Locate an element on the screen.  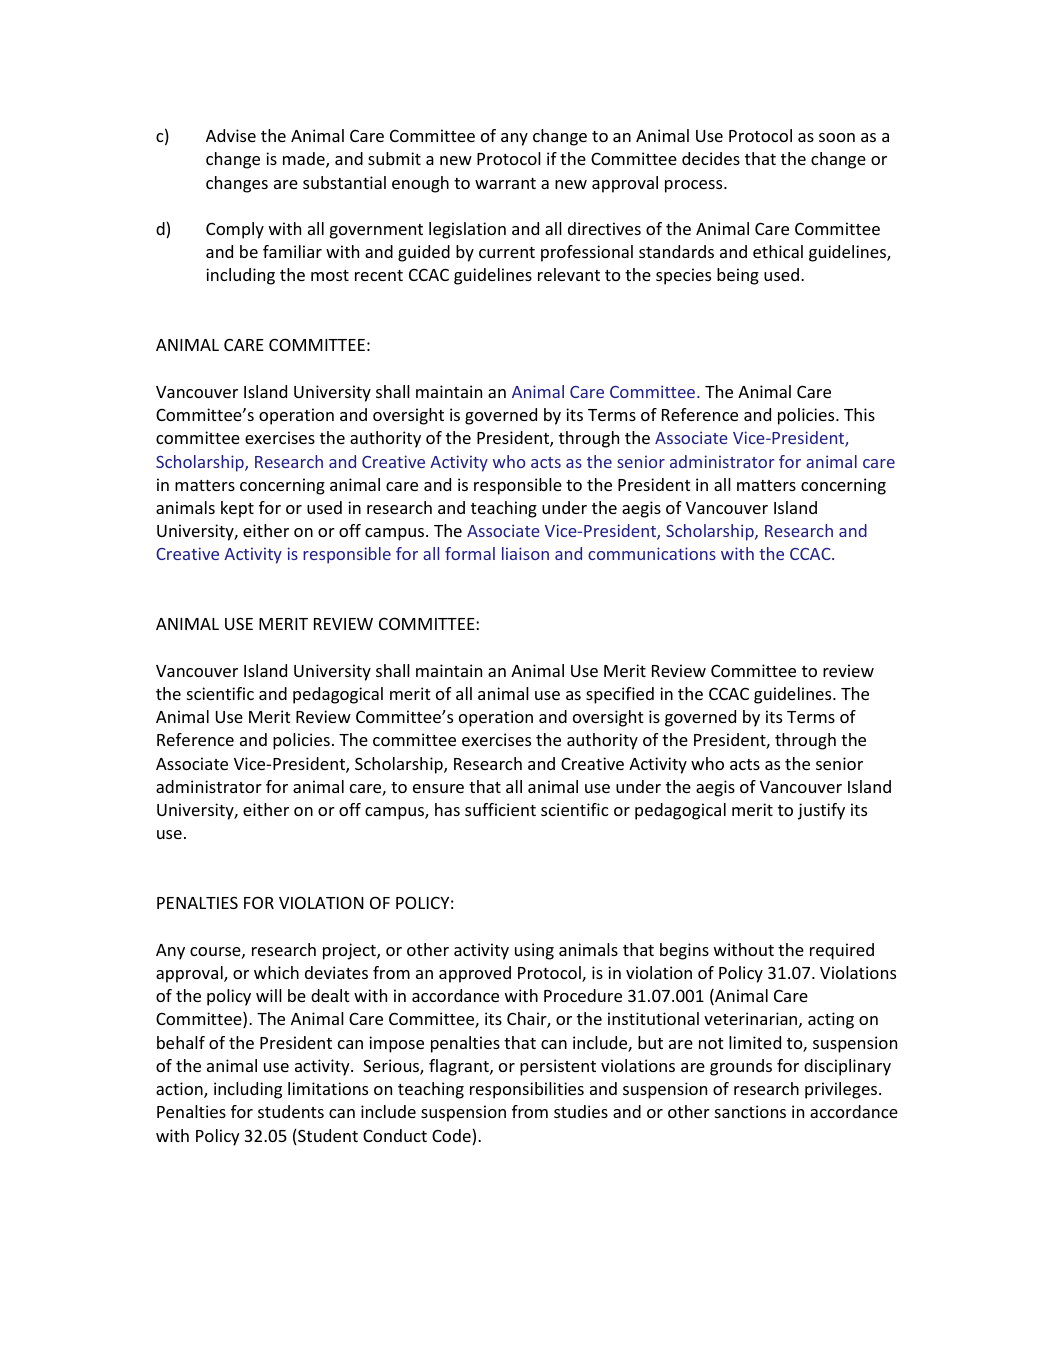
sanctions is located at coordinates (750, 1111).
